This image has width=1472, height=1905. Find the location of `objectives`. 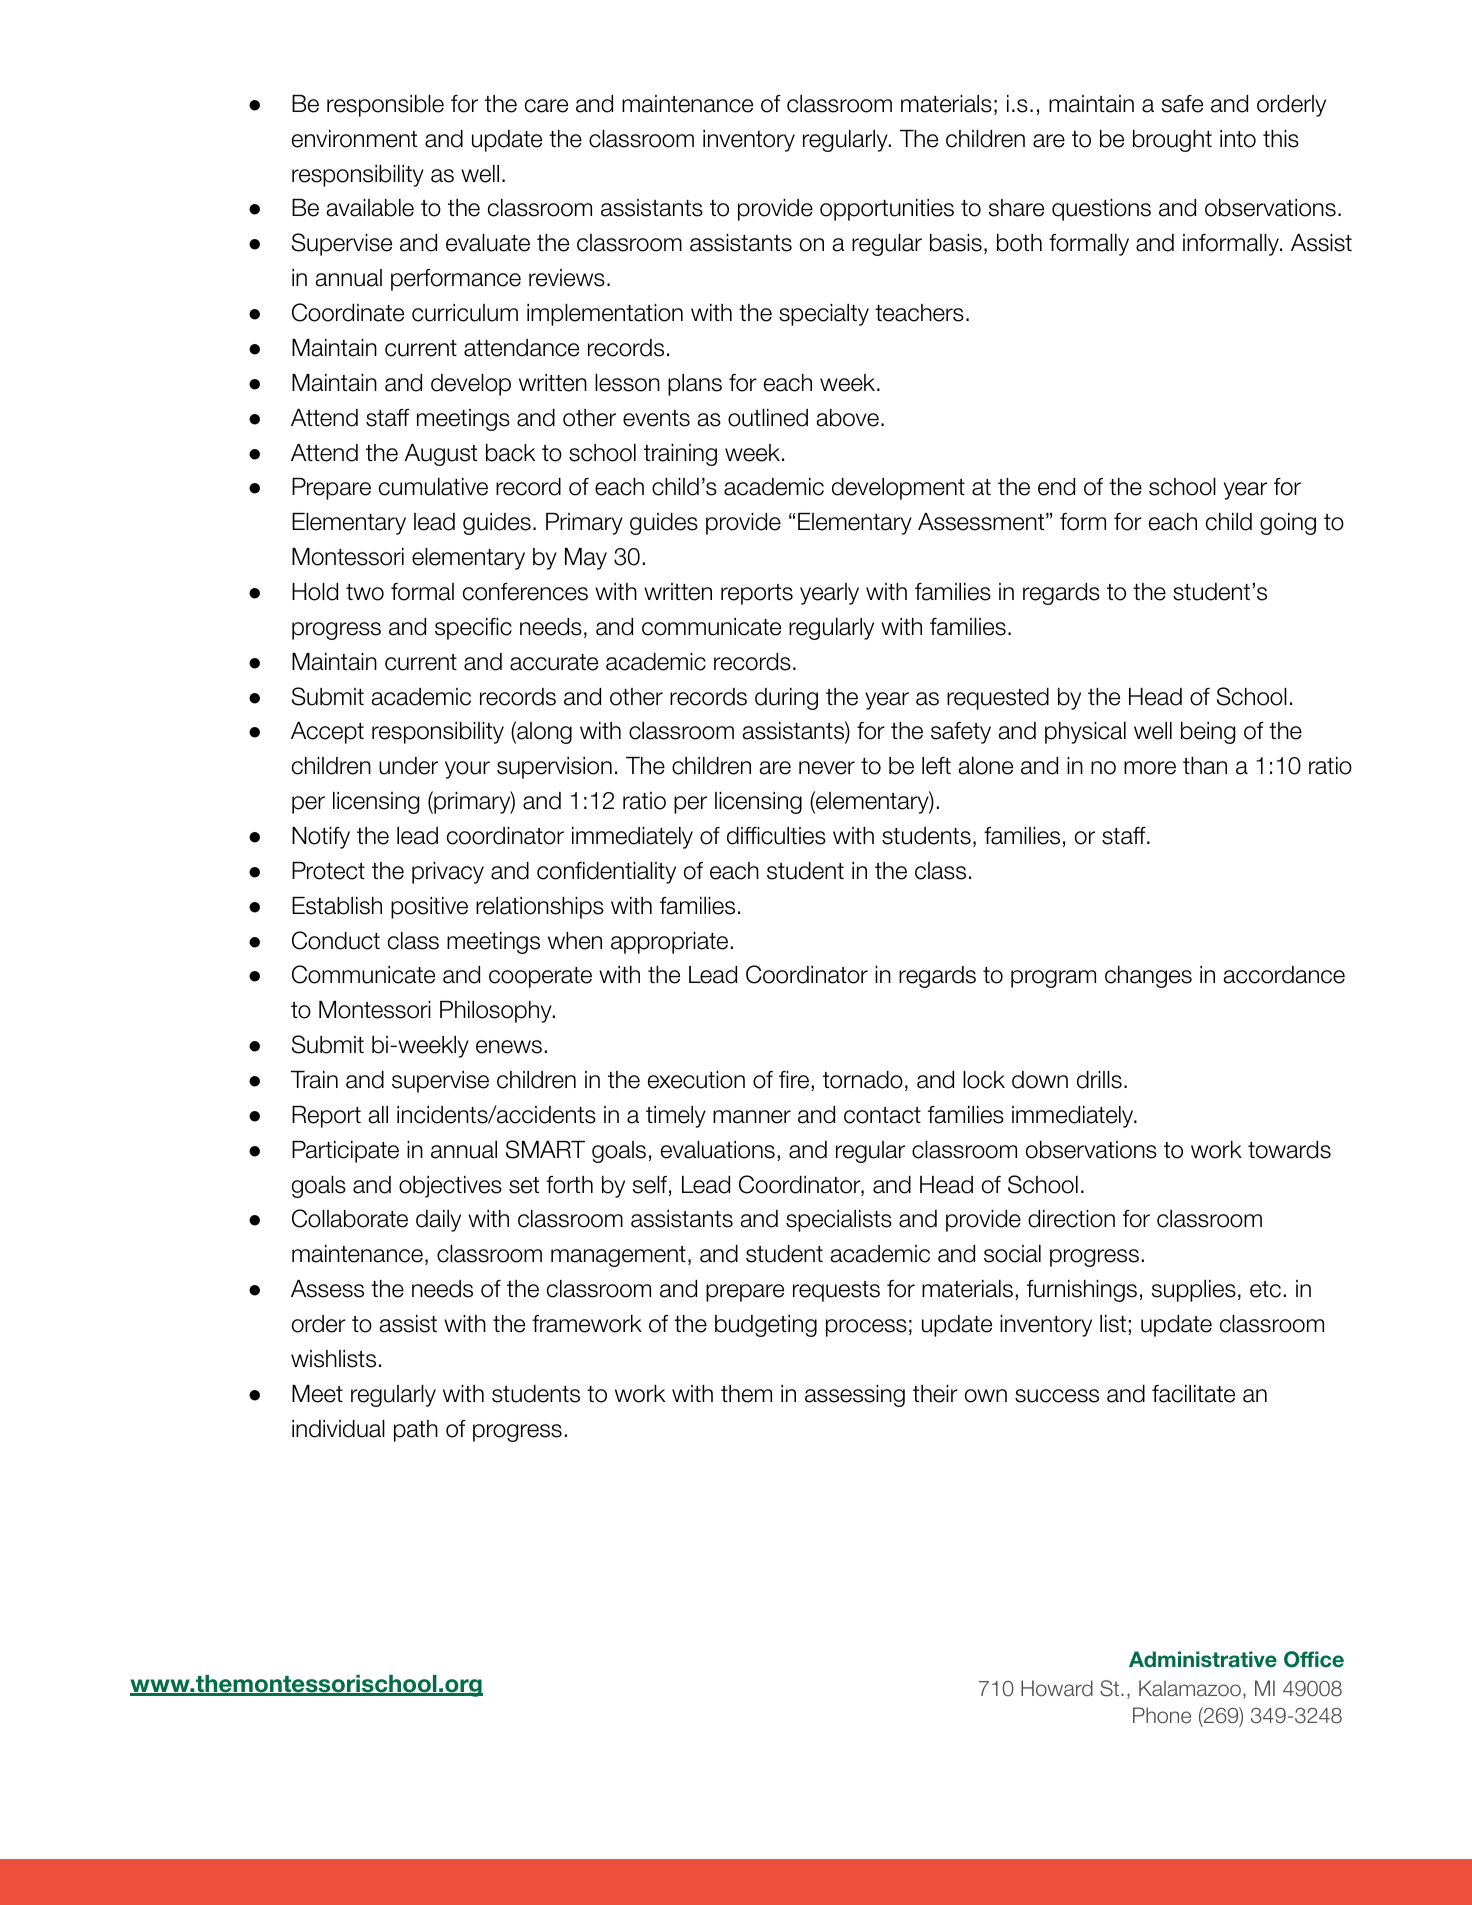

objectives is located at coordinates (450, 1187).
